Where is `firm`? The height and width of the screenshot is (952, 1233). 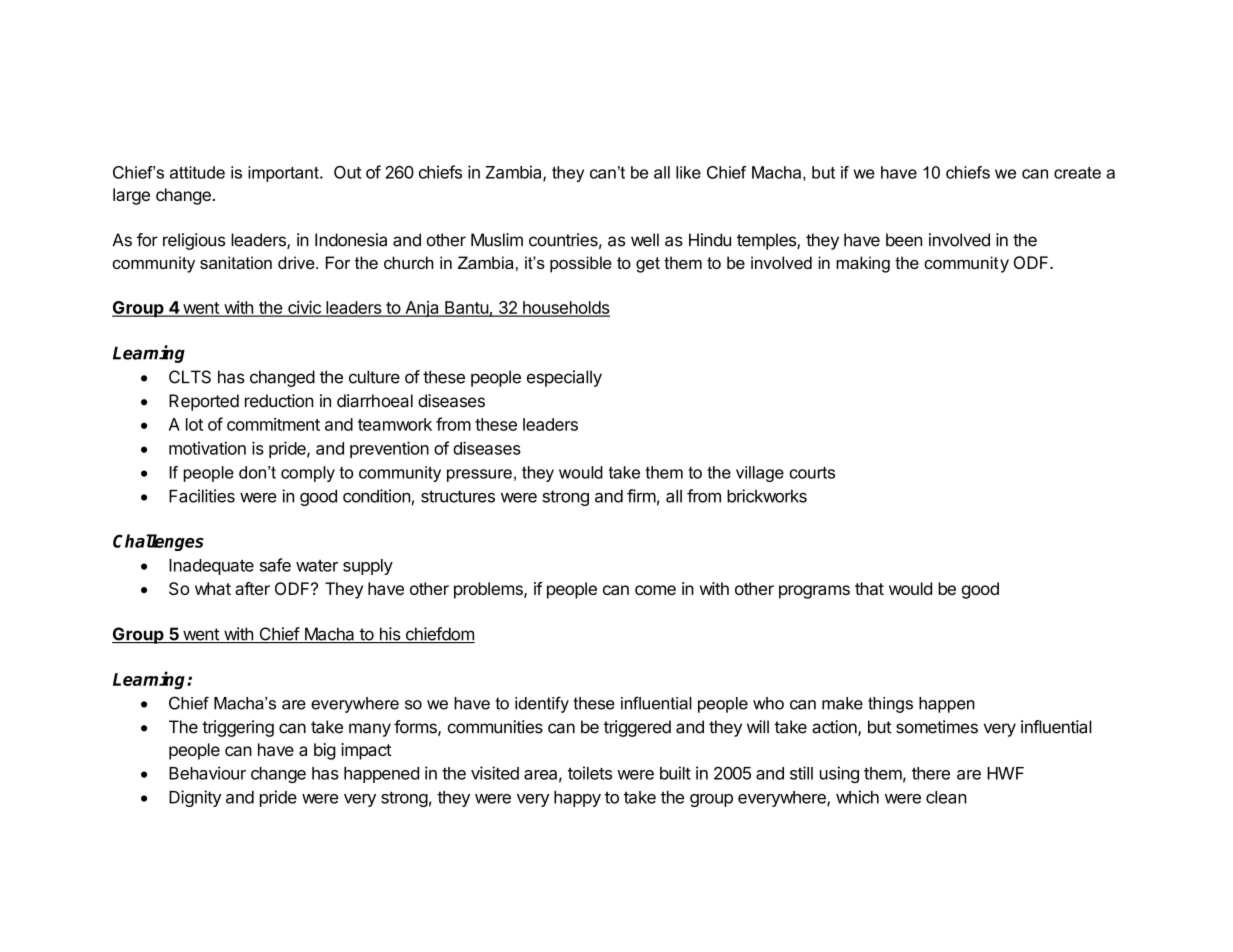 firm is located at coordinates (641, 496).
